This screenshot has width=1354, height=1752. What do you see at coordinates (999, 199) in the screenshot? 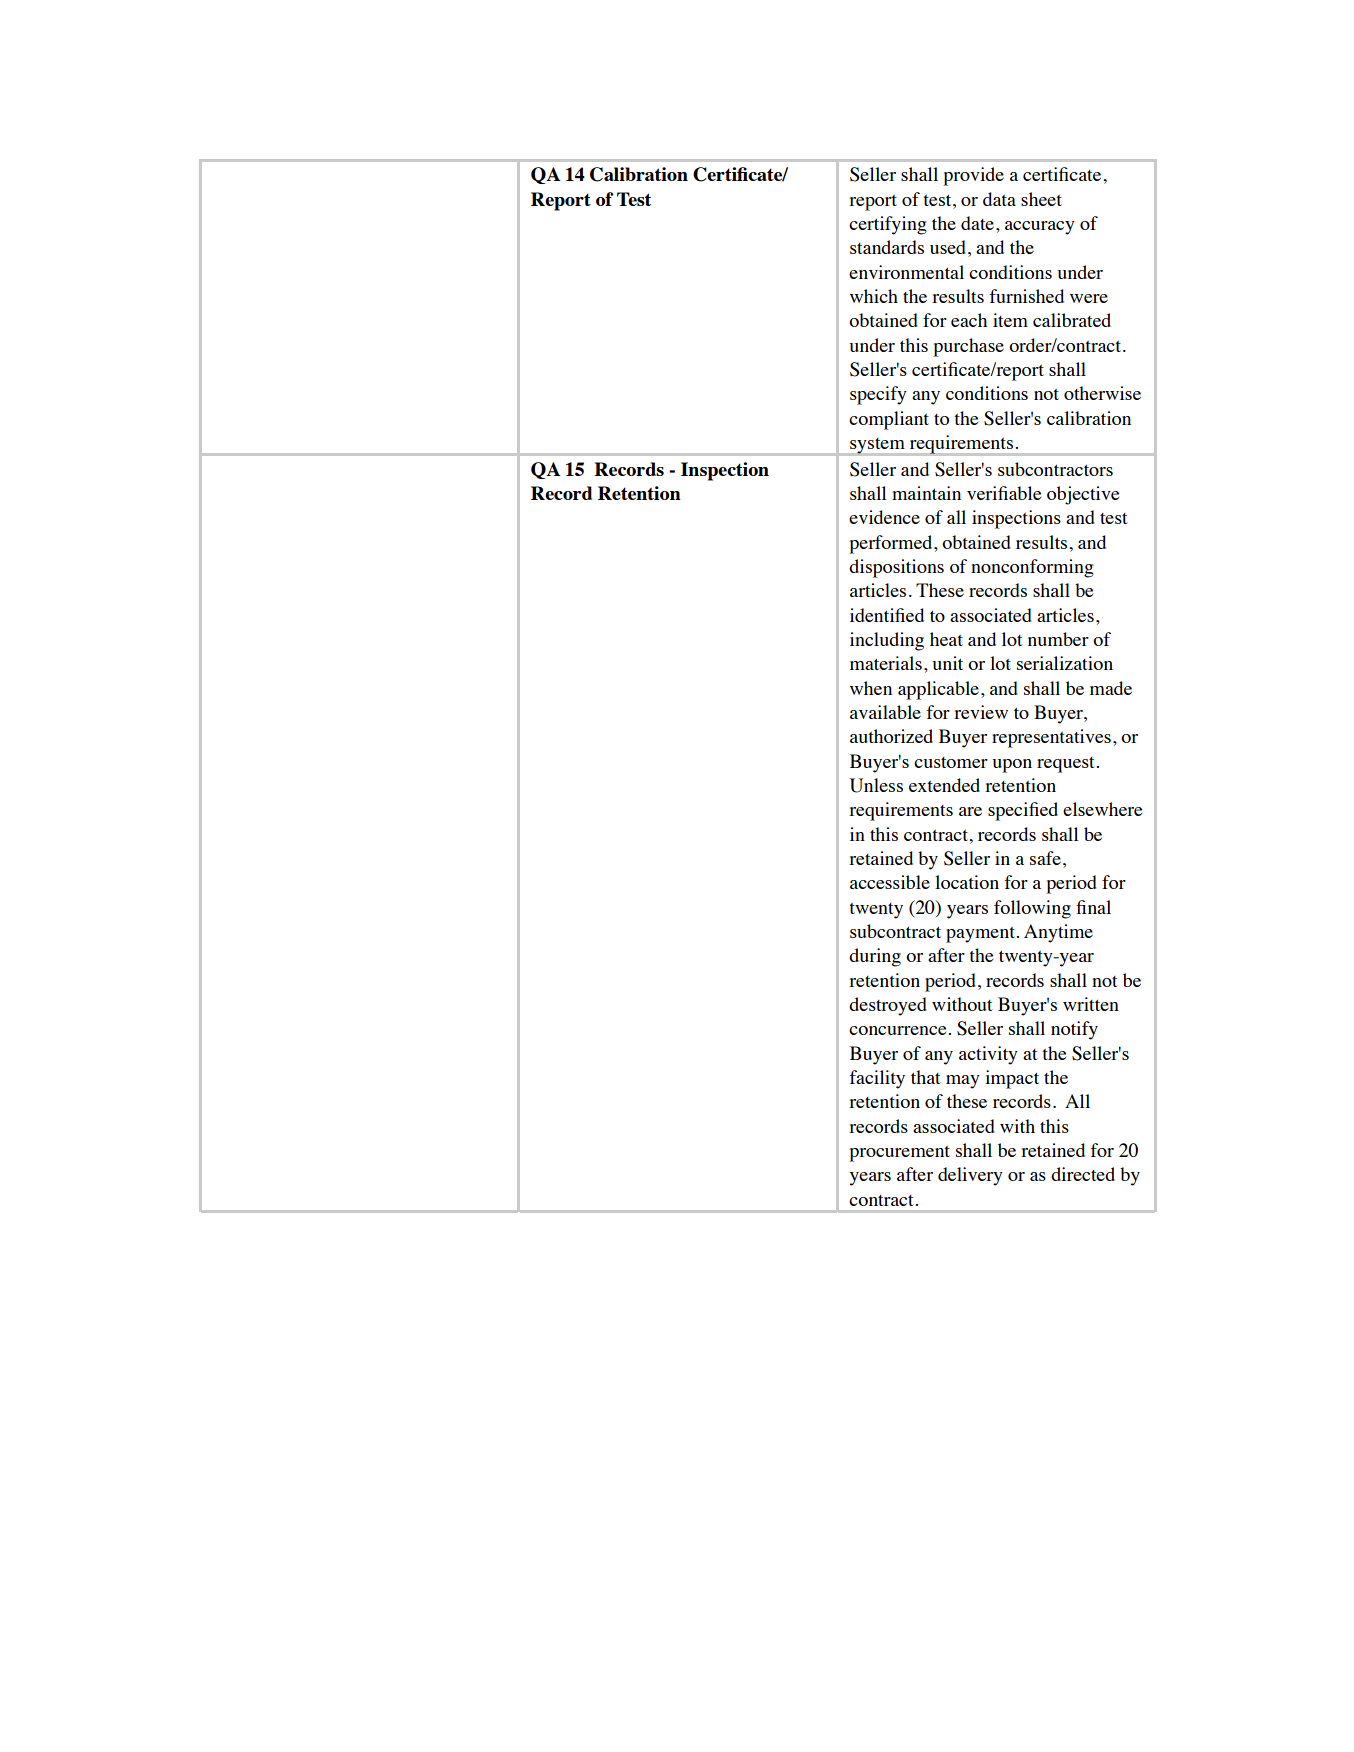
I see `data` at bounding box center [999, 199].
